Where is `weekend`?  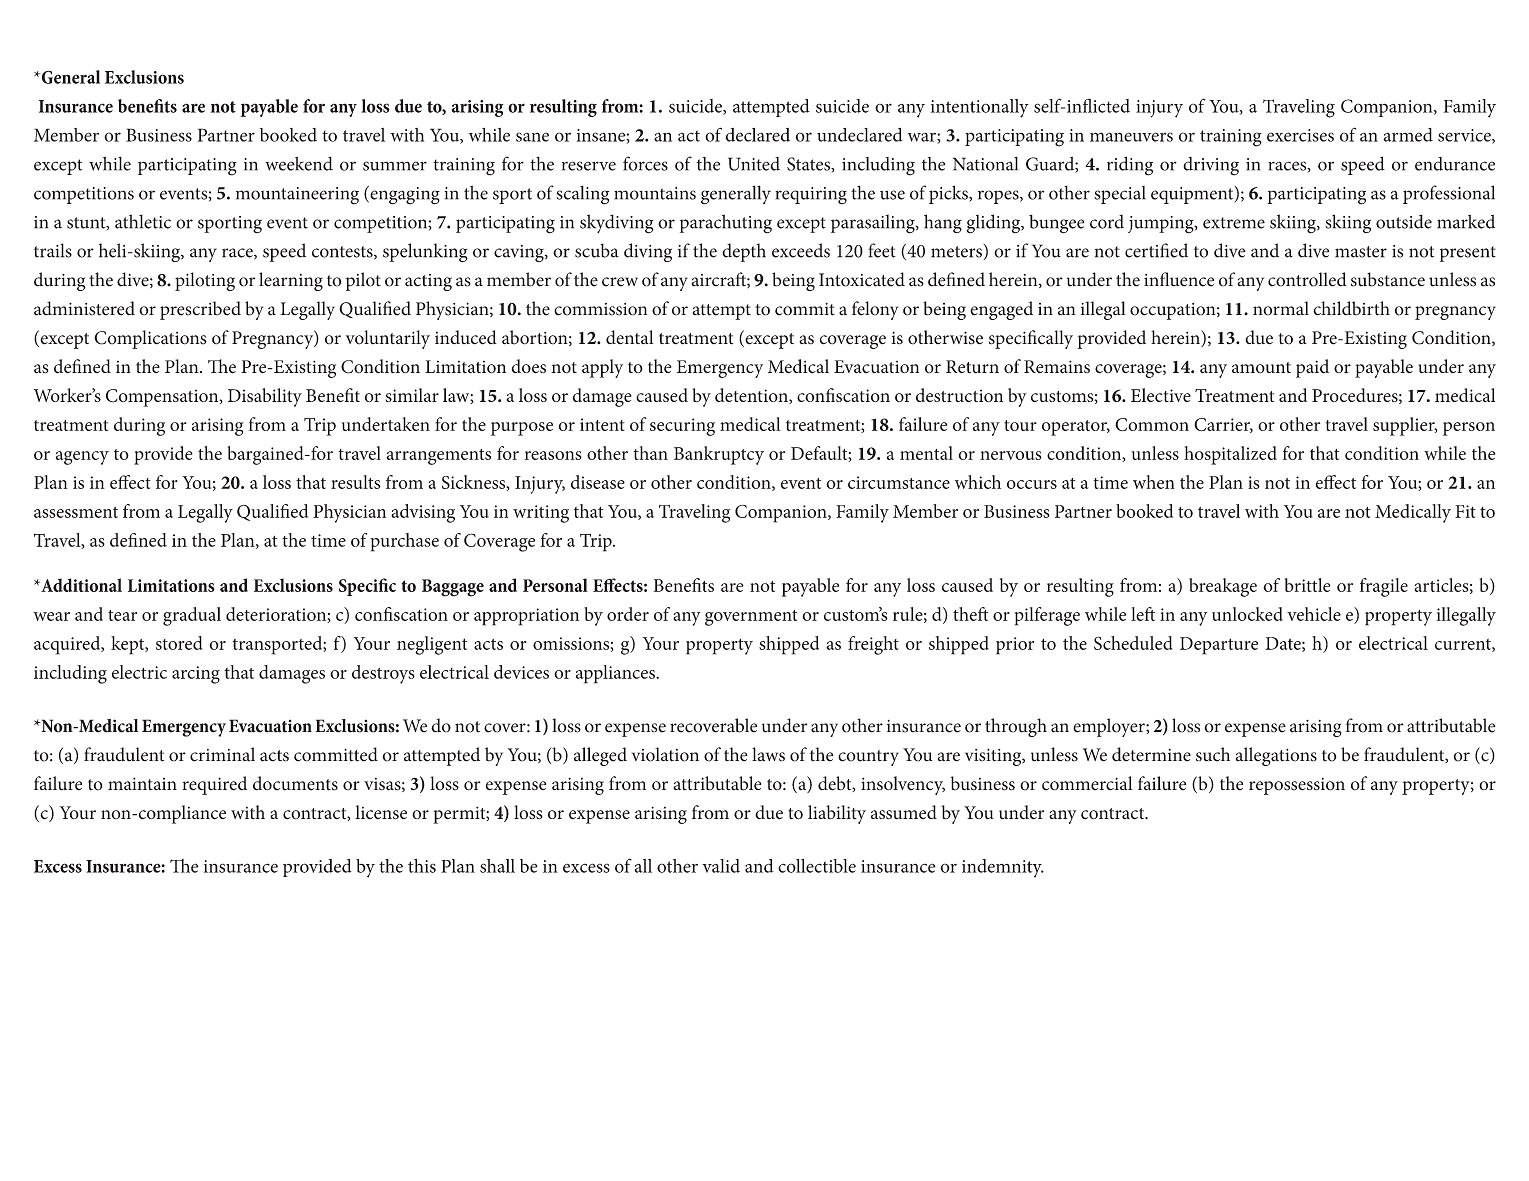
weekend is located at coordinates (299, 164).
